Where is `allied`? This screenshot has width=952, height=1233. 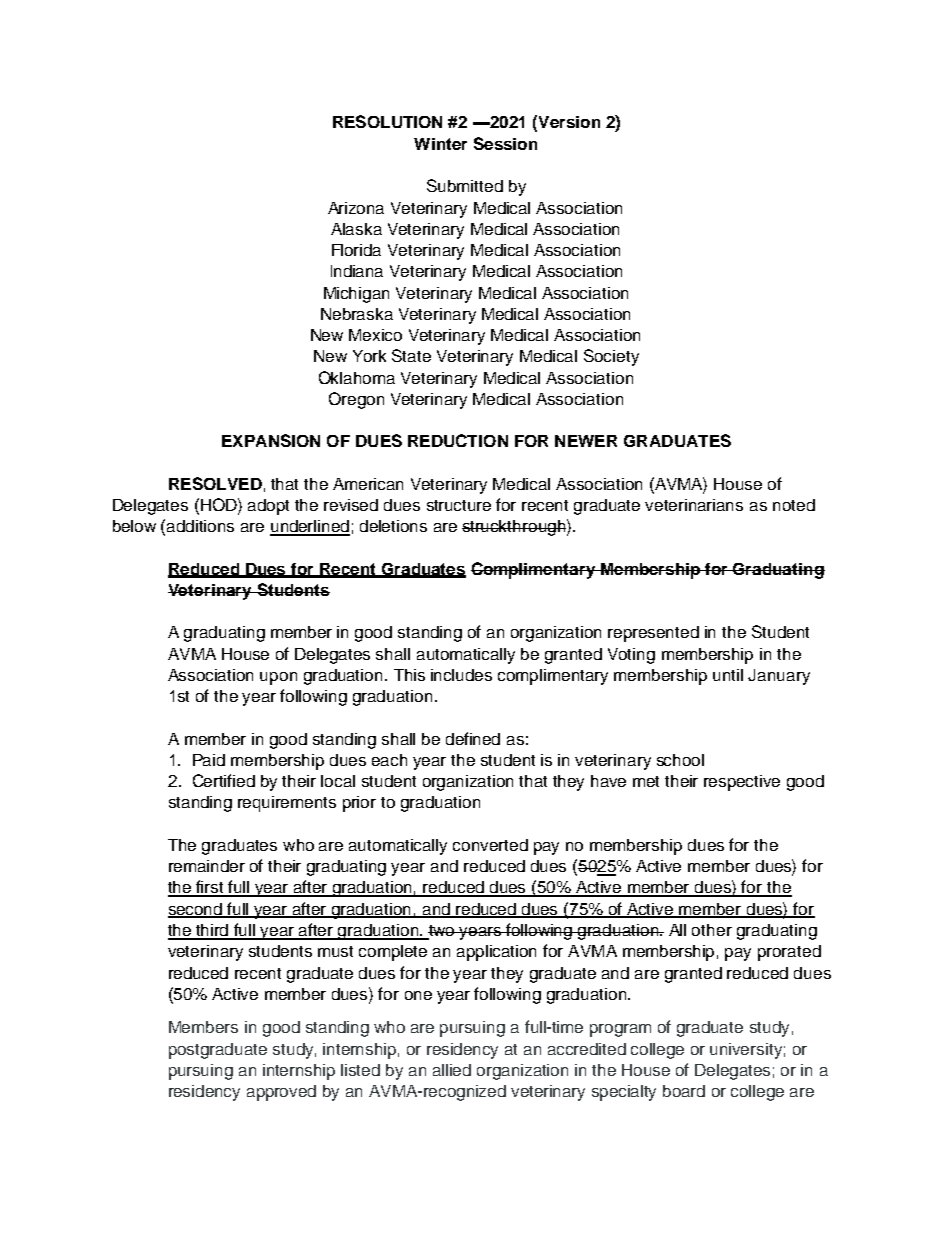 allied is located at coordinates (452, 1070).
